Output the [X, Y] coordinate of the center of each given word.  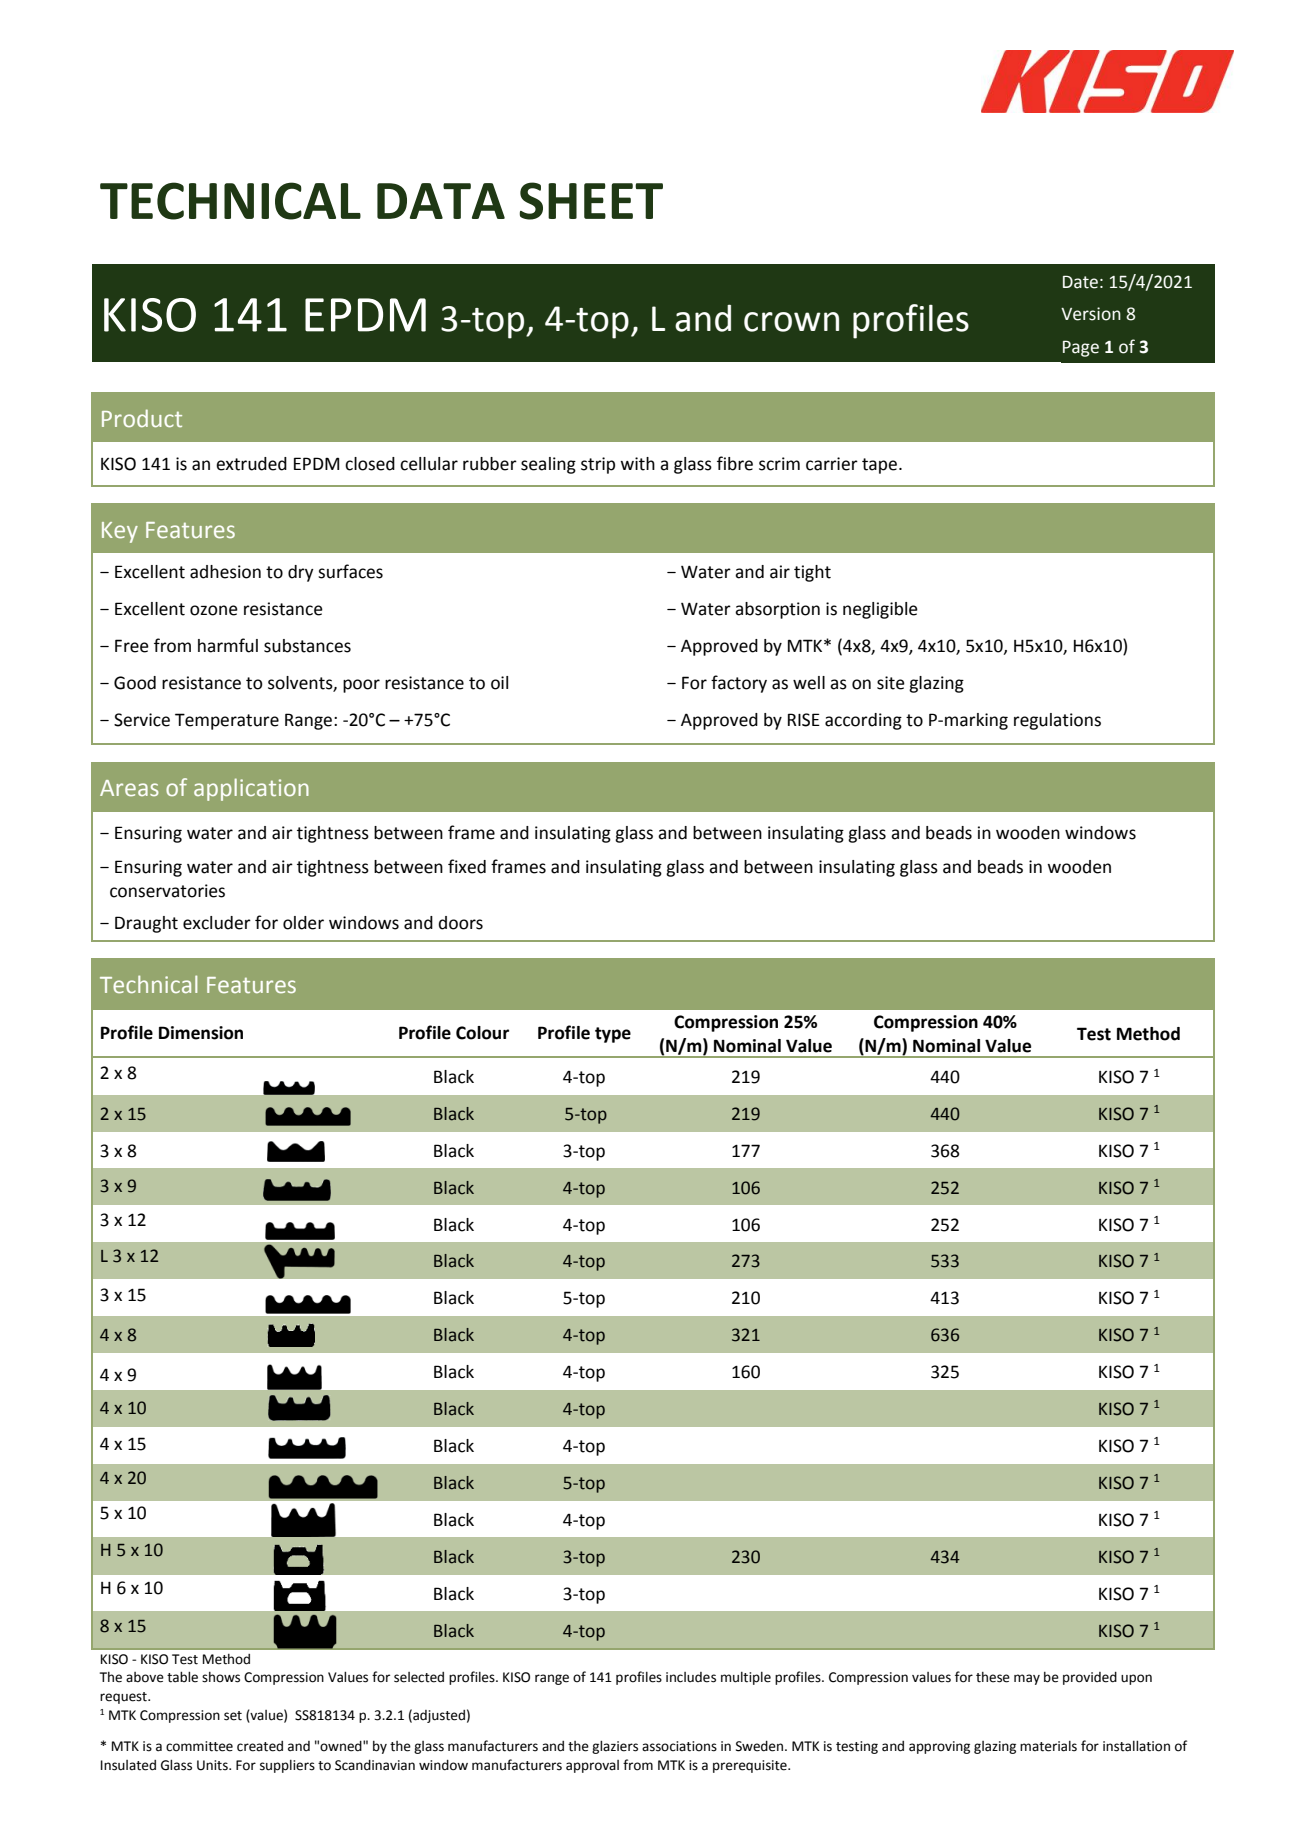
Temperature [227, 721]
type [613, 1035]
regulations [1057, 721]
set [233, 1716]
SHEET [591, 201]
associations [679, 1746]
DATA [441, 201]
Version [1091, 314]
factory [739, 684]
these [993, 1677]
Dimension [201, 1033]
